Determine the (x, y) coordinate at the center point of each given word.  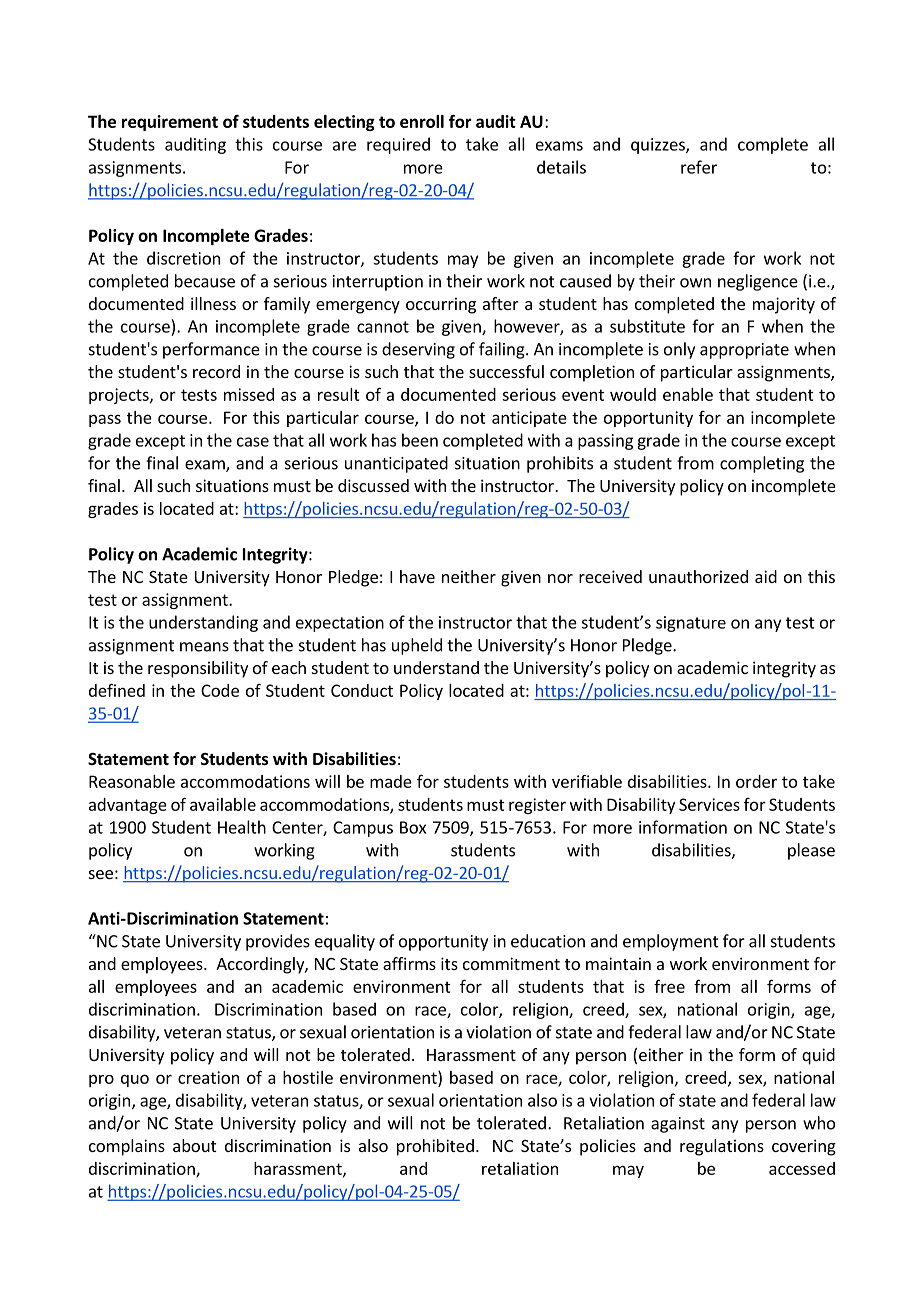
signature (691, 624)
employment (671, 942)
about (194, 1145)
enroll (422, 121)
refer (699, 167)
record (216, 371)
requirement (170, 123)
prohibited (435, 1147)
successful (506, 371)
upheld (417, 646)
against (678, 1125)
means (204, 647)
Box (413, 827)
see (101, 874)
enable (688, 394)
